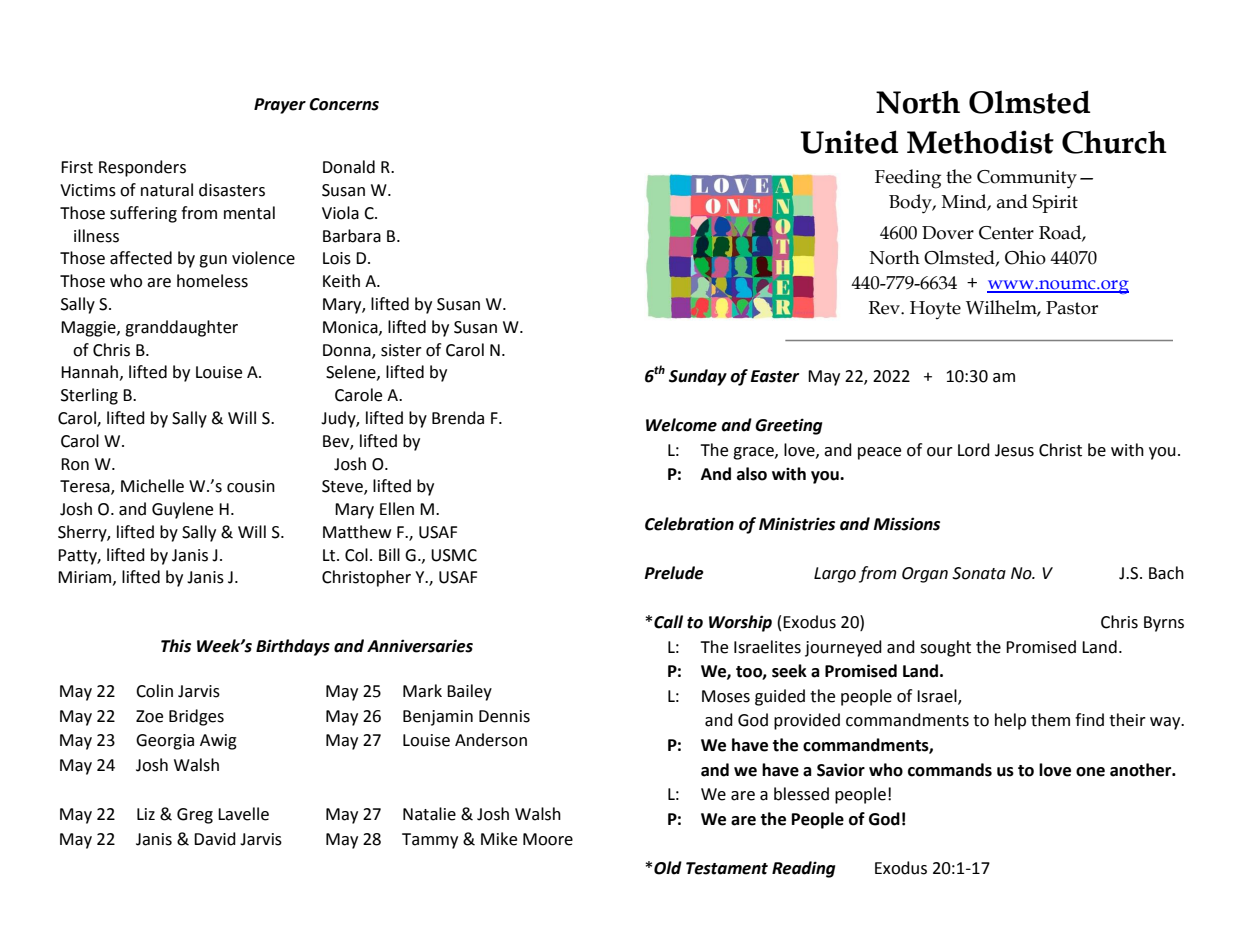 The height and width of the screenshot is (952, 1233). What do you see at coordinates (698, 377) in the screenshot?
I see `Sunday` at bounding box center [698, 377].
